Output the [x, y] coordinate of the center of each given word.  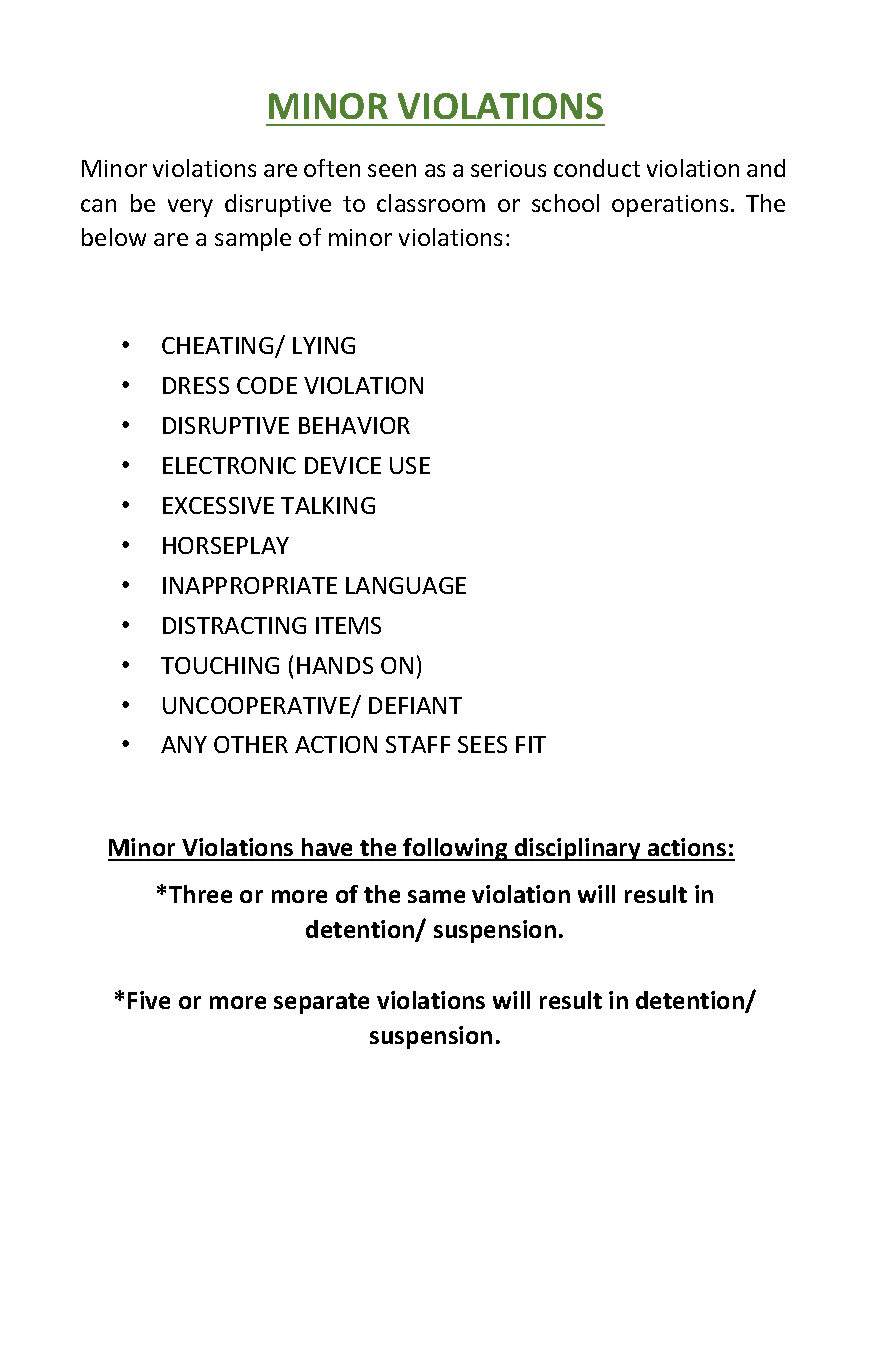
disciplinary [578, 849]
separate [321, 1003]
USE [410, 465]
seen [392, 170]
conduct [597, 168]
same [436, 896]
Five [149, 1000]
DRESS [196, 385]
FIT [531, 744]
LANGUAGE [406, 585]
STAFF [418, 744]
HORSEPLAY [226, 545]
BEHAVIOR [354, 425]
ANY [184, 744]
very [190, 208]
